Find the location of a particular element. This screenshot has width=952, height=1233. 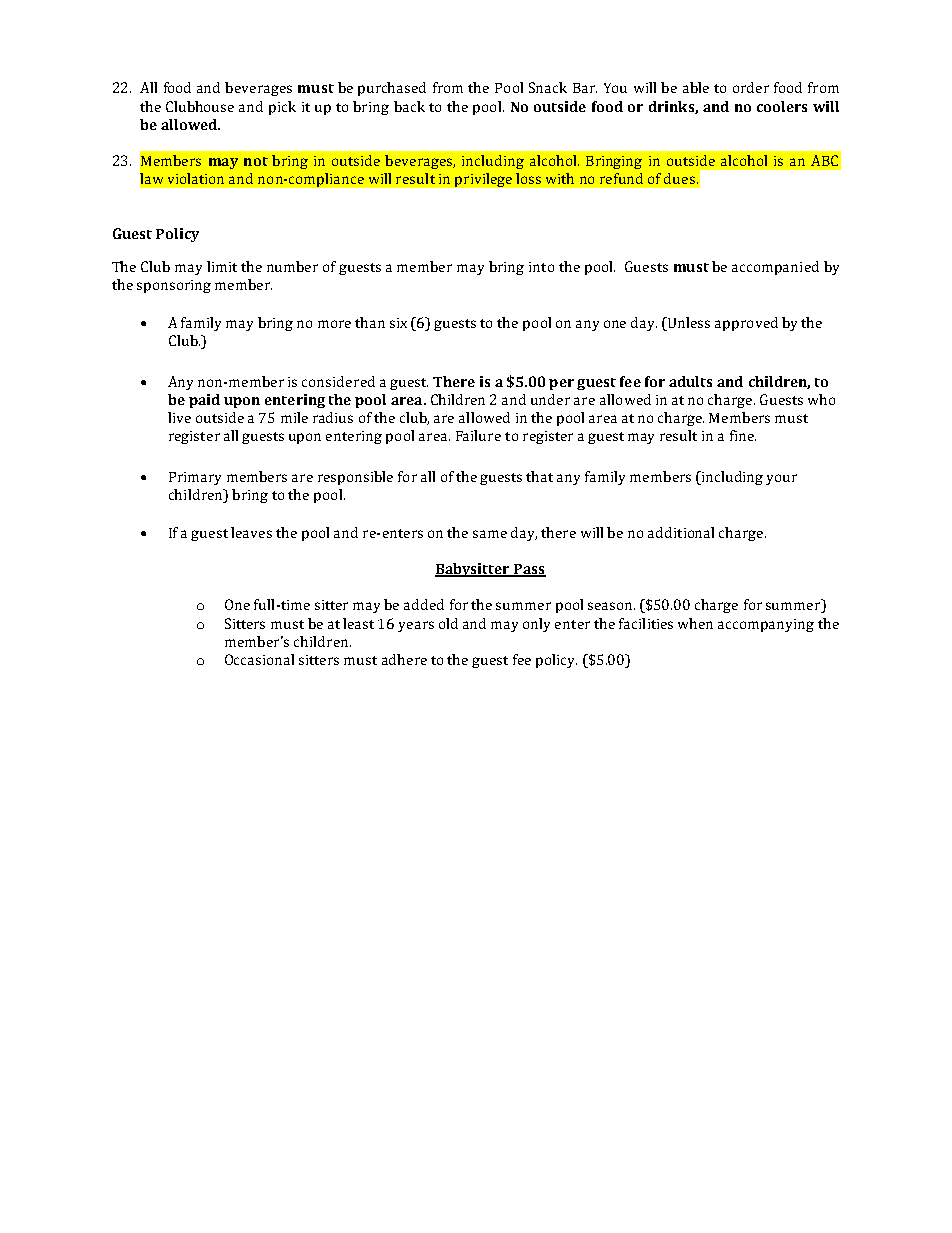

adults is located at coordinates (690, 381).
